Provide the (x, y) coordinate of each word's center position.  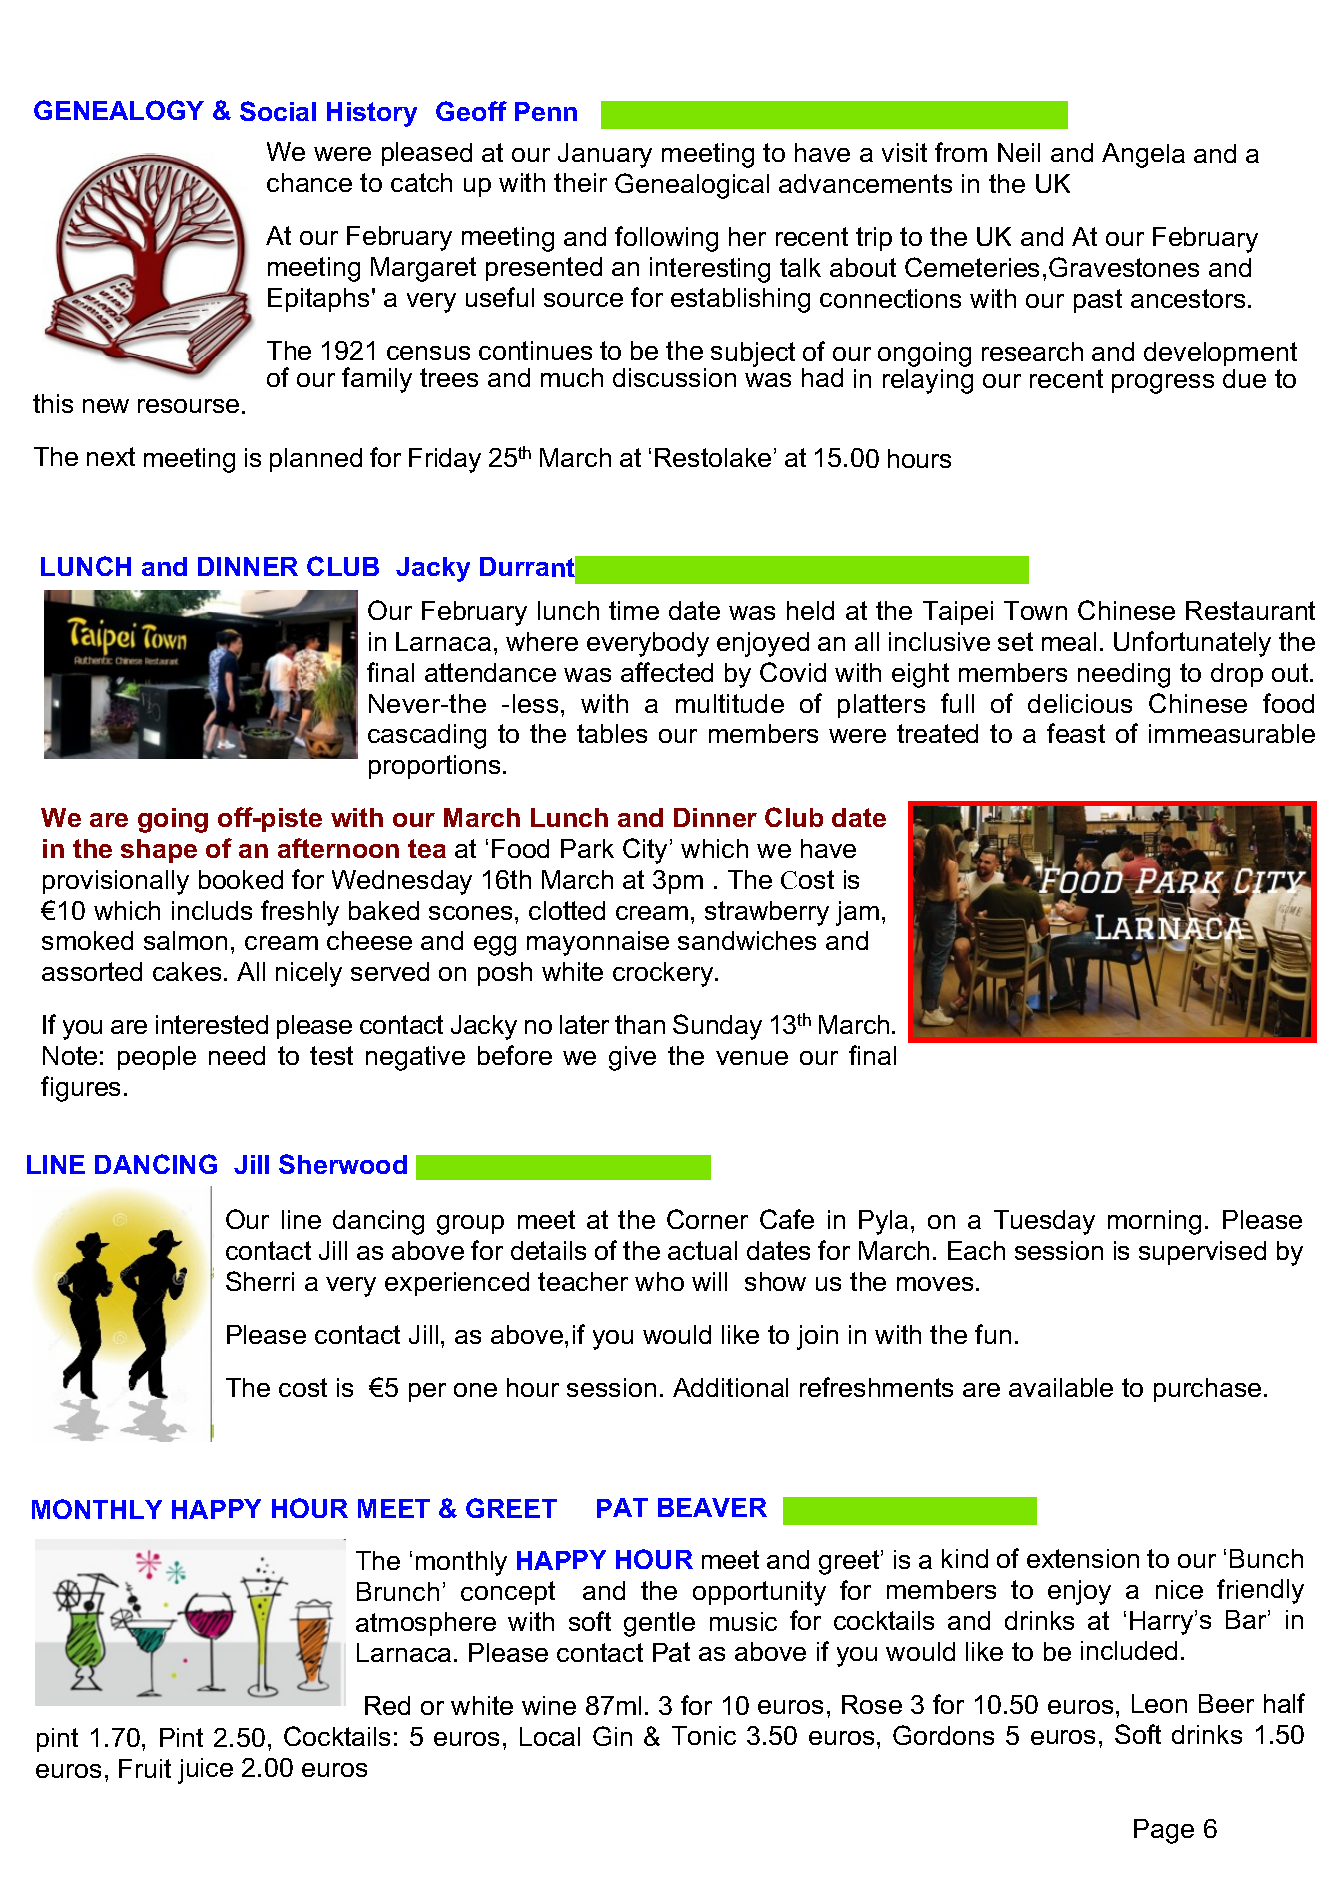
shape (159, 851)
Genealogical (692, 186)
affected (667, 672)
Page (1164, 1831)
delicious (1080, 703)
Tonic (704, 1735)
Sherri (260, 1281)
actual (702, 1250)
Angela (1143, 155)
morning (1154, 1222)
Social (278, 111)
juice (205, 1771)
